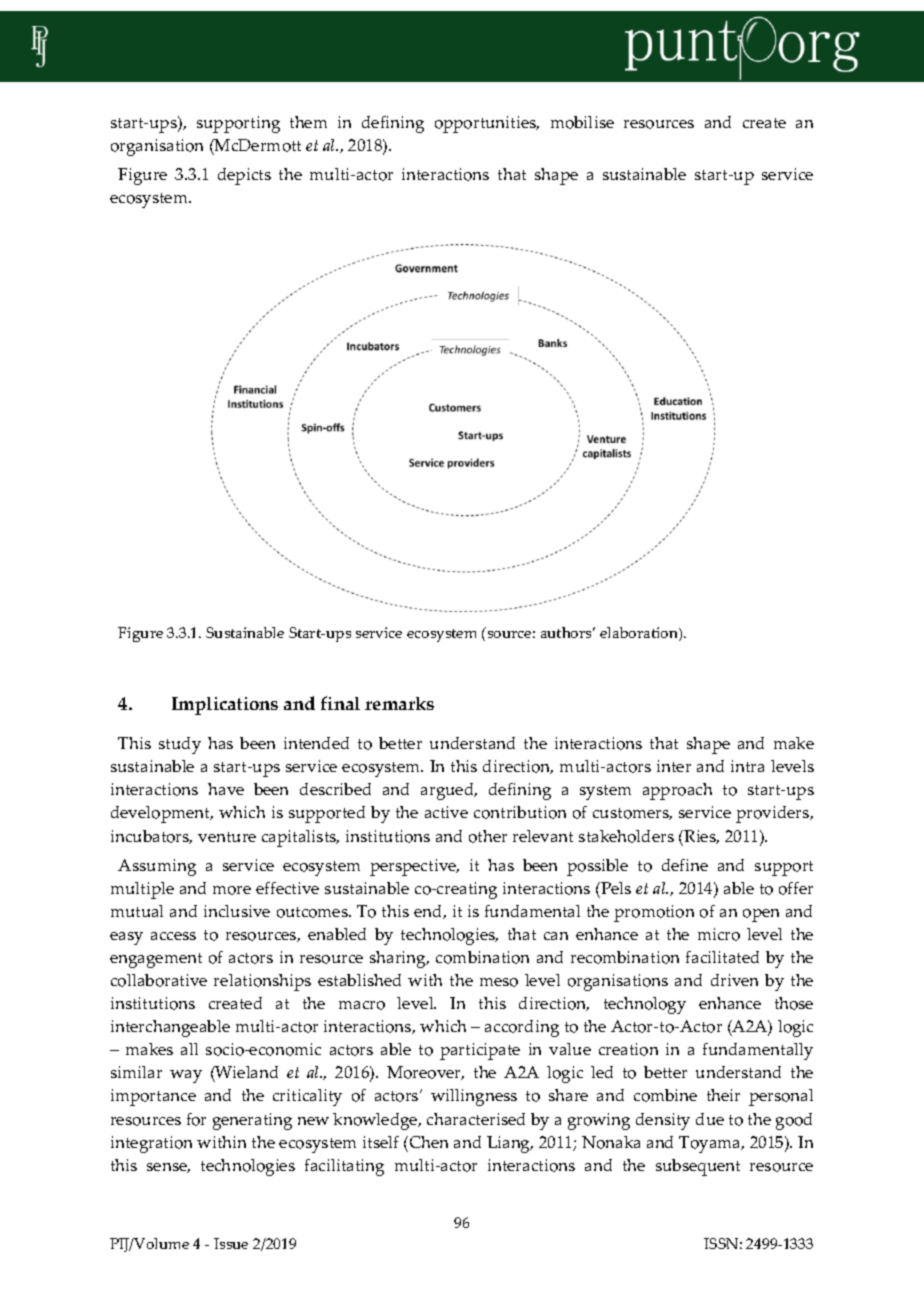  I want to click on intra, so click(747, 766).
